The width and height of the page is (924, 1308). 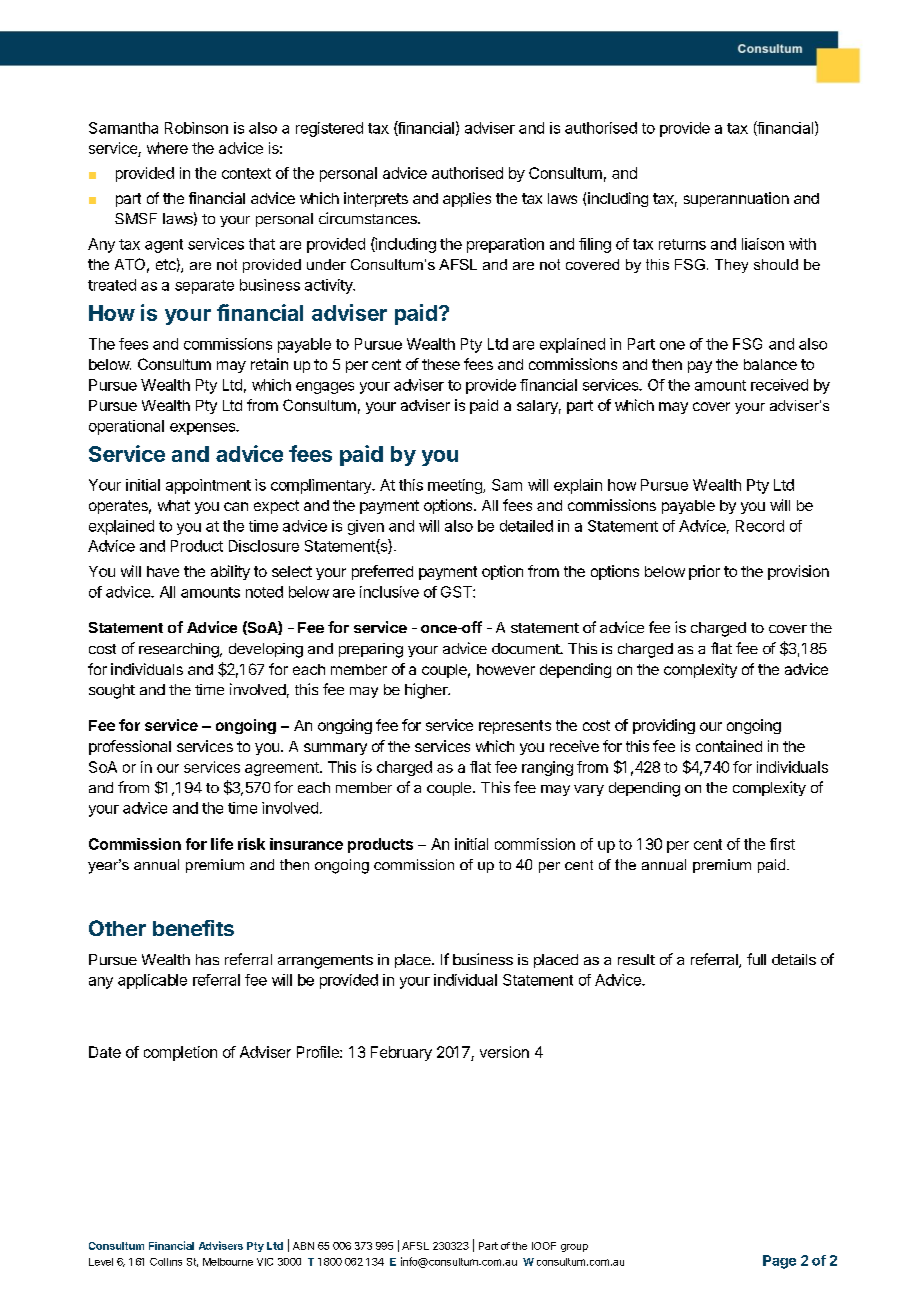 What do you see at coordinates (167, 148) in the page?
I see `where` at bounding box center [167, 148].
